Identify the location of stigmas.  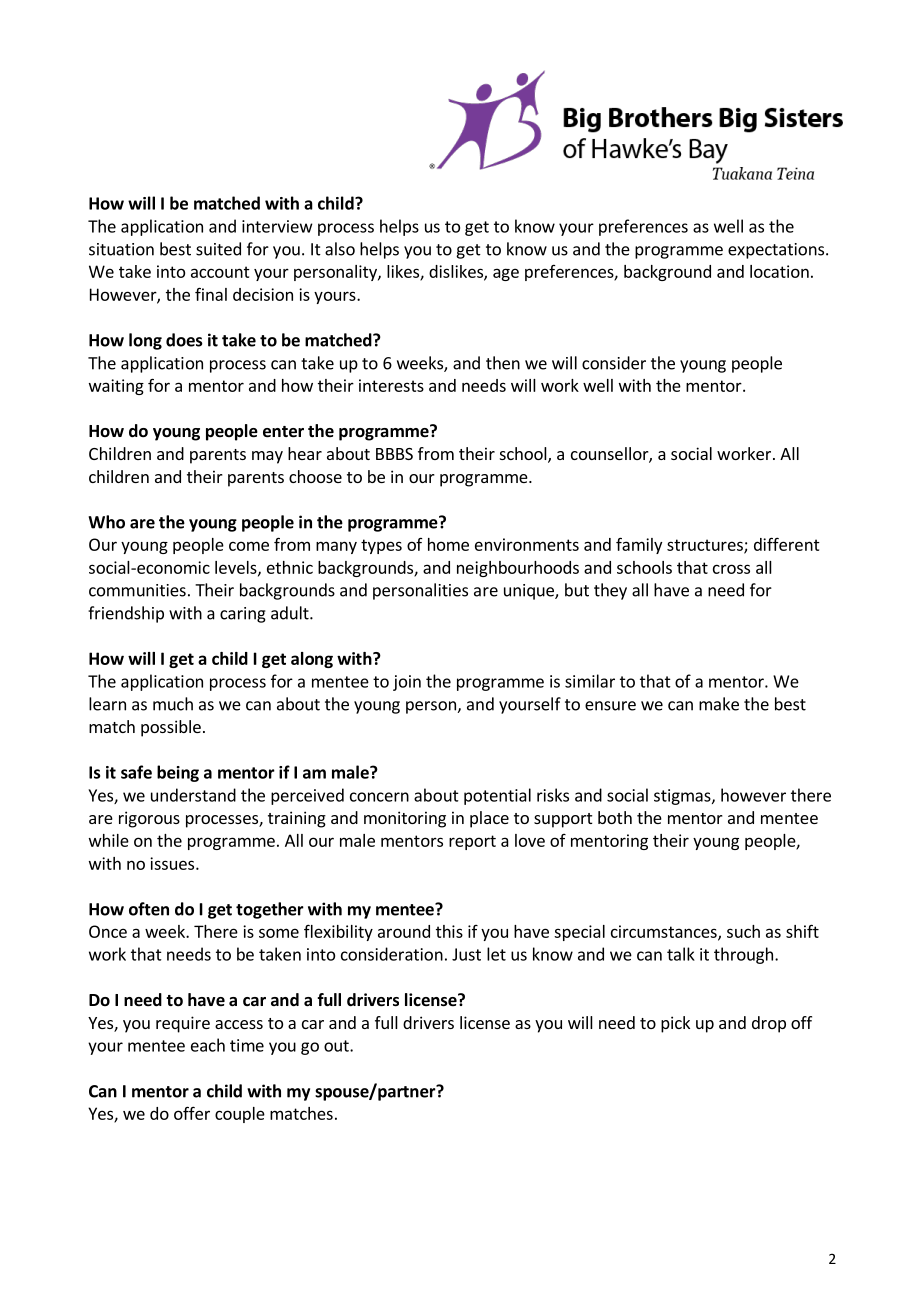
(683, 797).
